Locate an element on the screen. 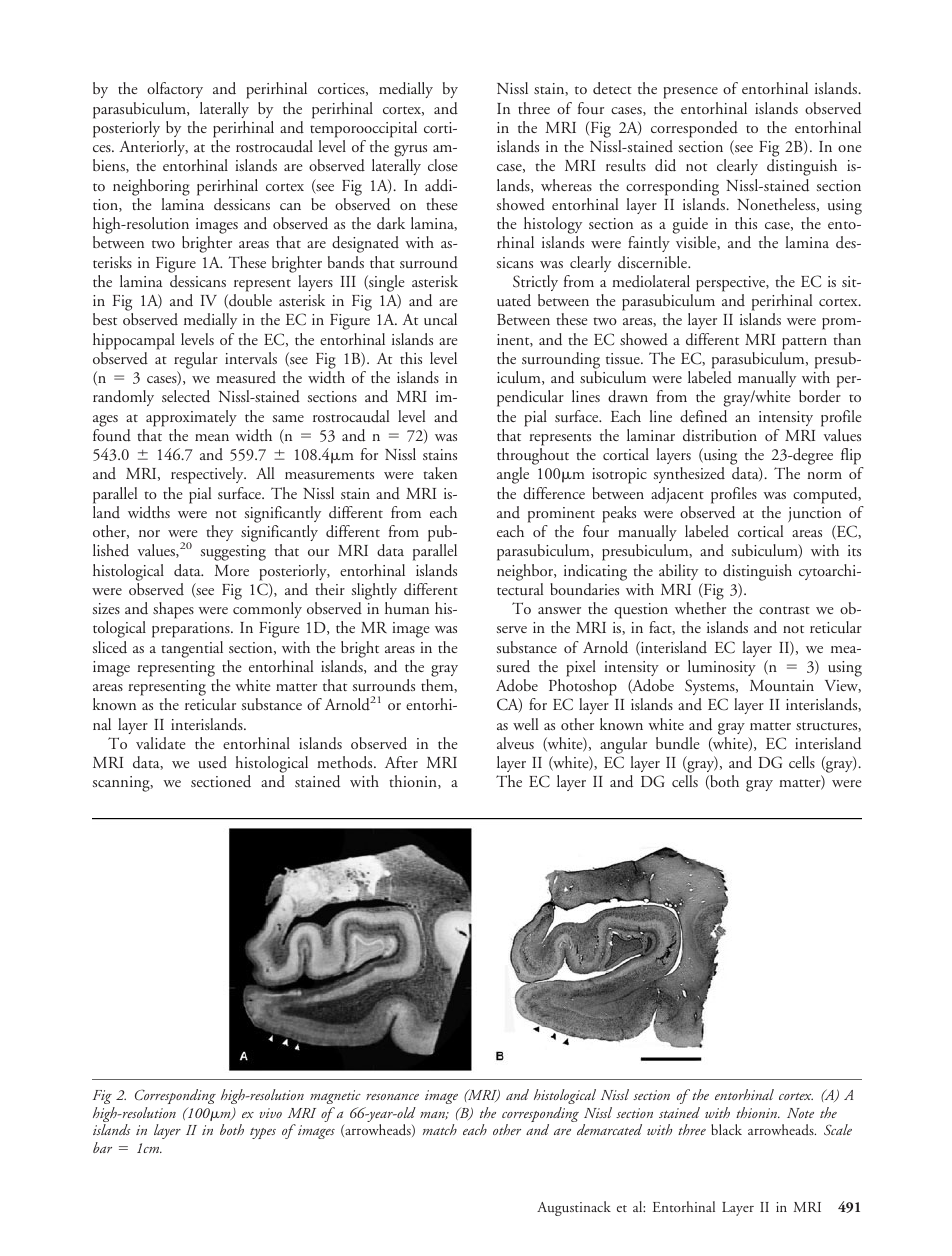 The height and width of the screenshot is (1256, 952). gyrus is located at coordinates (410, 152).
